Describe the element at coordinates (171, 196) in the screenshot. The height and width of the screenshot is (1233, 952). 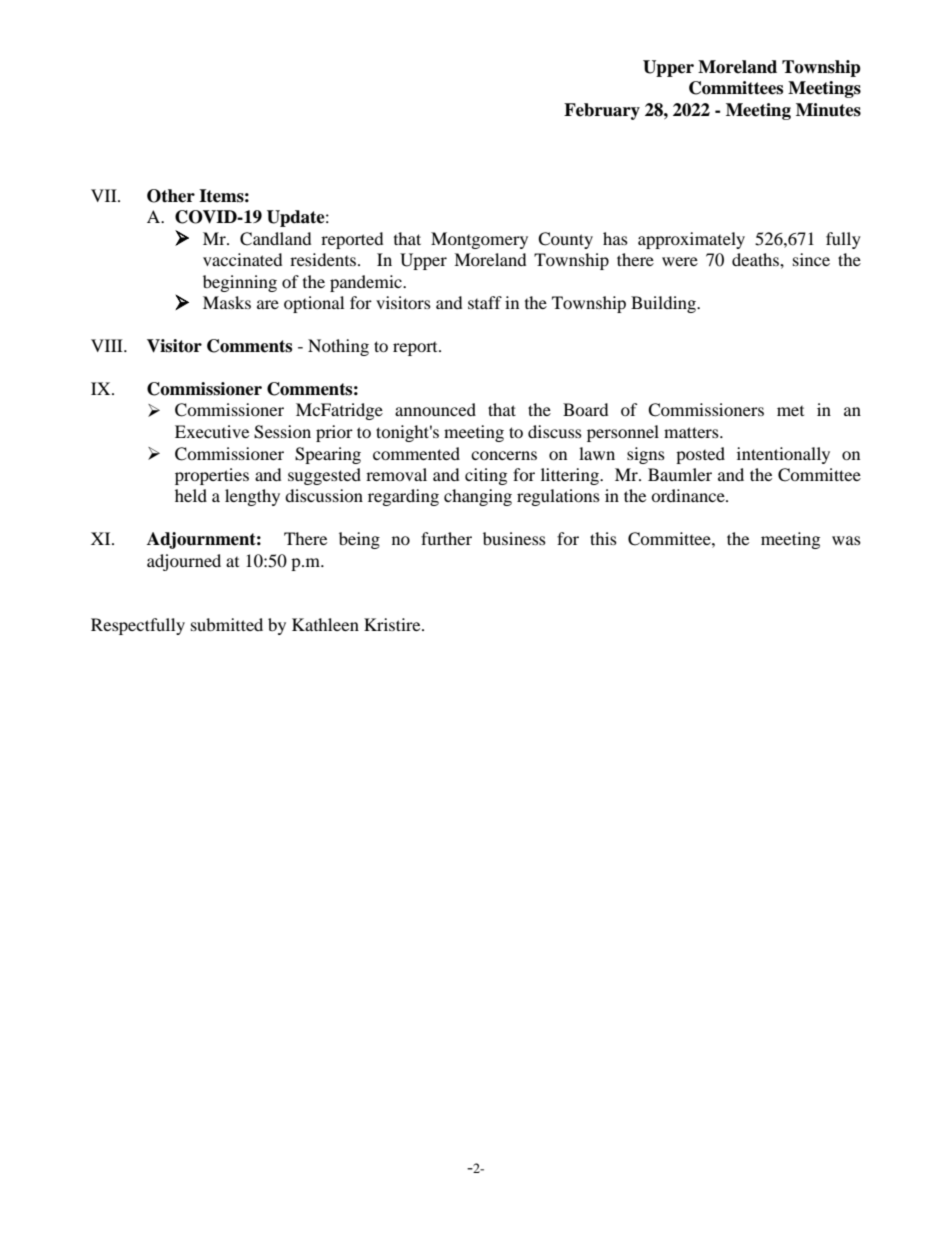
I see `Other` at that location.
